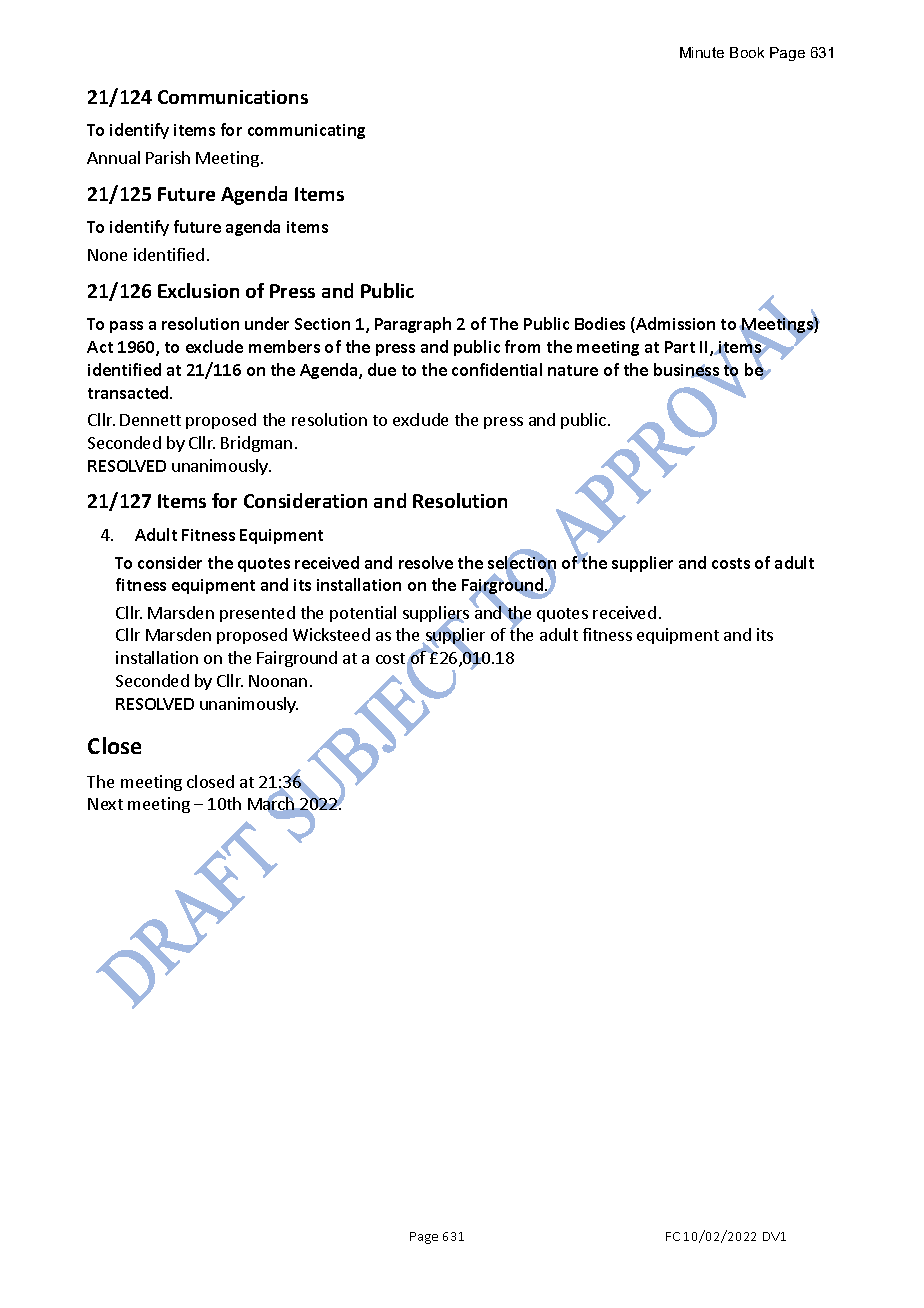  I want to click on potential, so click(363, 614).
